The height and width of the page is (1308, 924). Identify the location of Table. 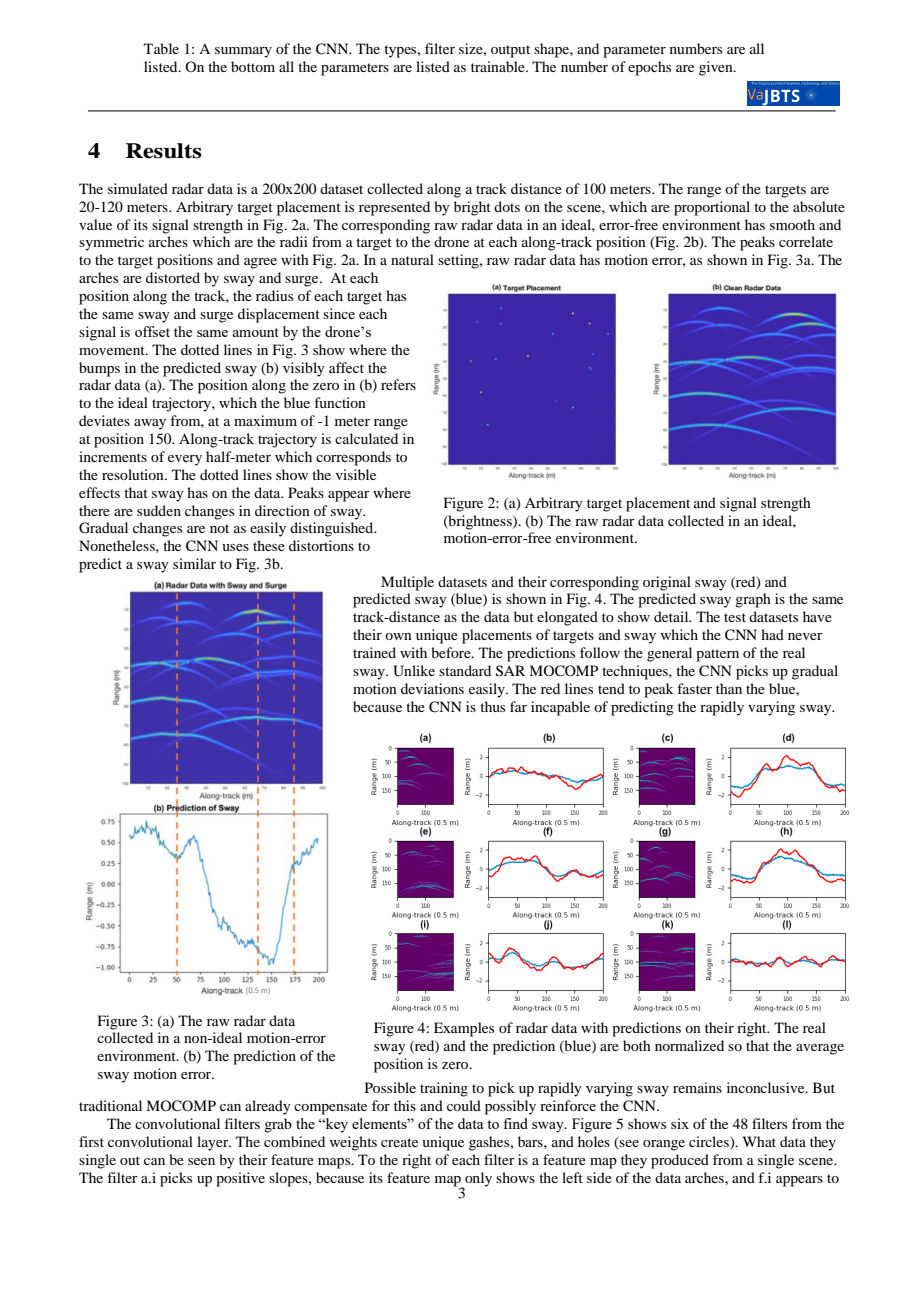
(161, 48).
